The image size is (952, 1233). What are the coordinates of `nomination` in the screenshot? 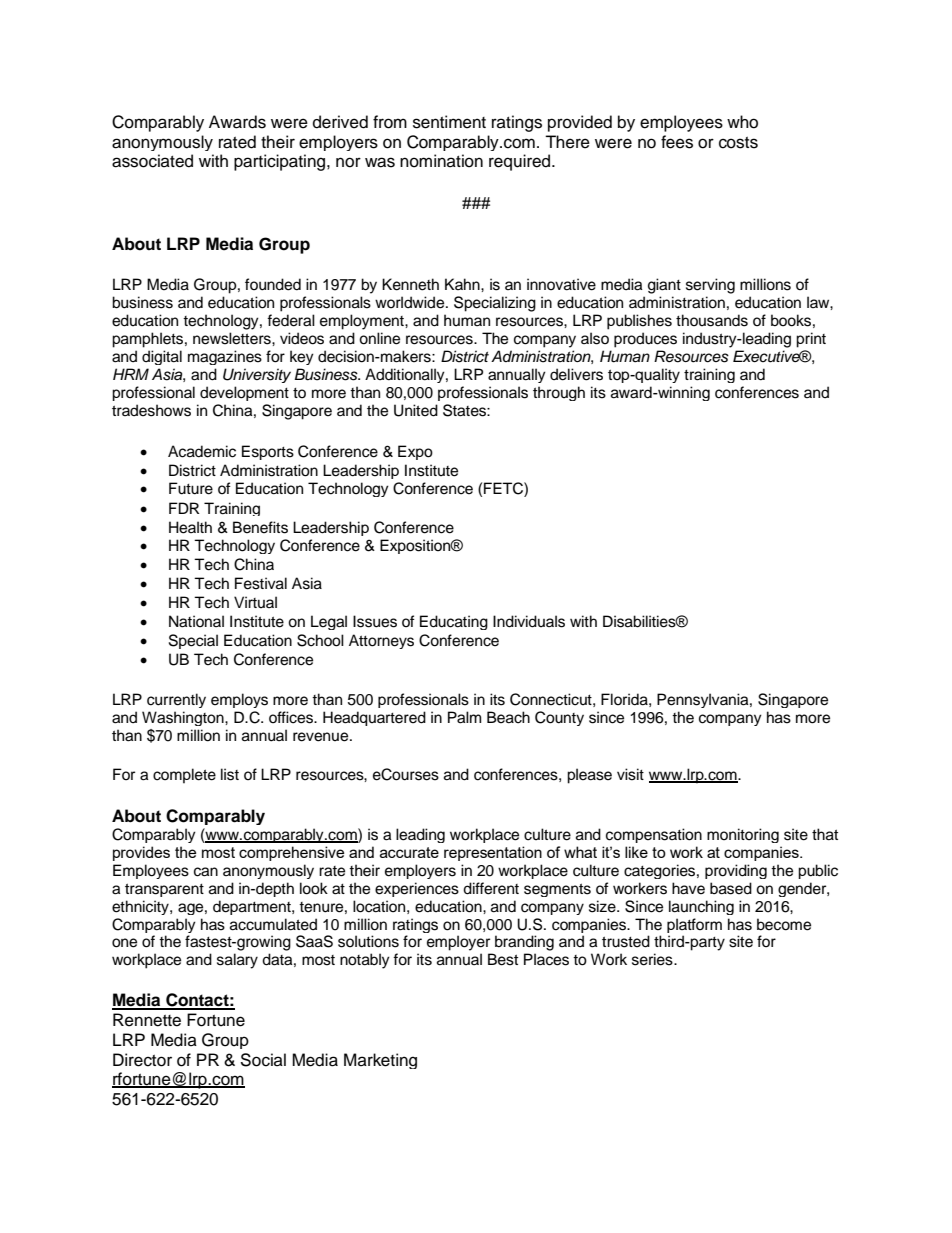 It's located at (441, 161).
